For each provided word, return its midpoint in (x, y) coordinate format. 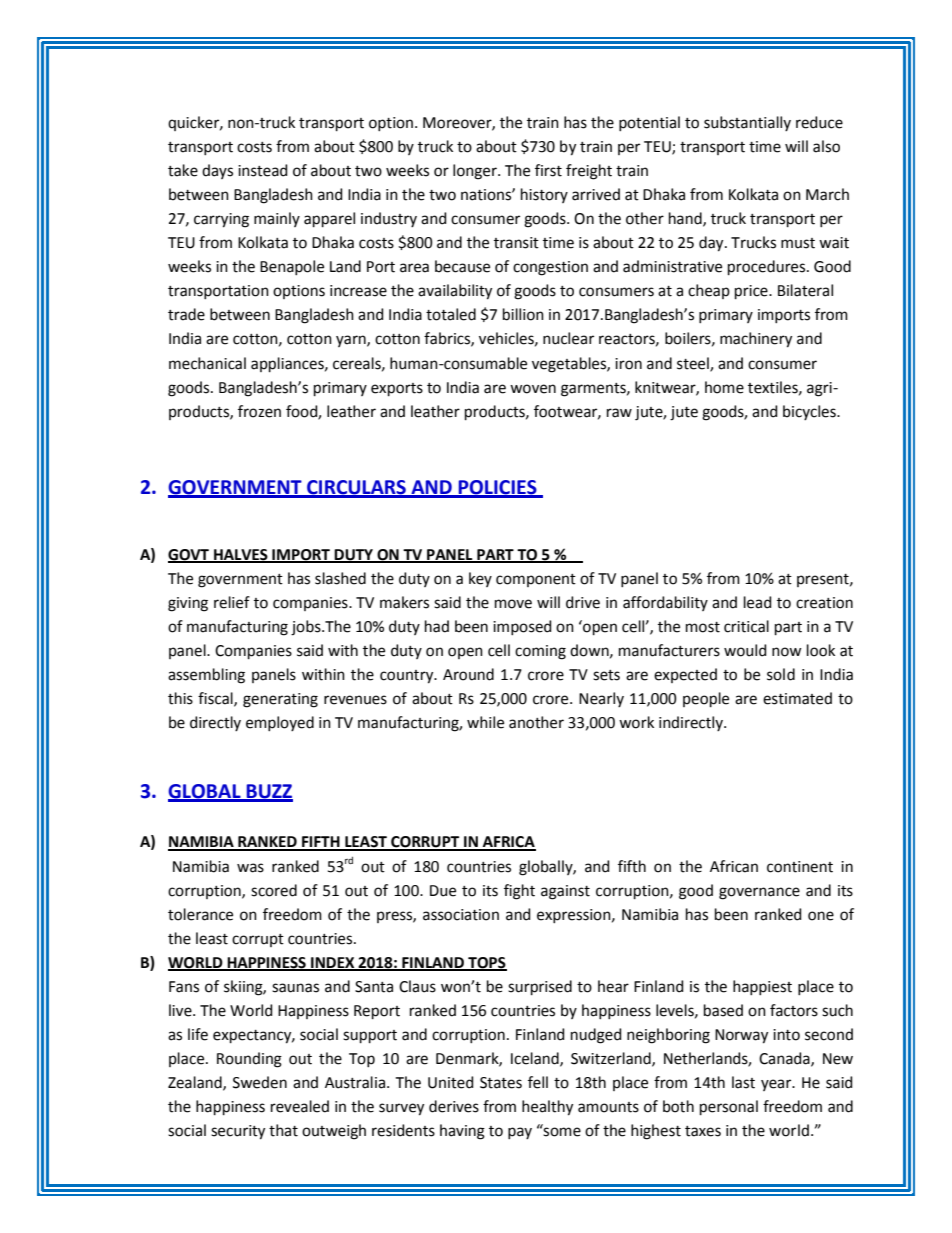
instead (263, 170)
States (501, 1083)
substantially (747, 123)
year (777, 1085)
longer (476, 172)
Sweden (260, 1082)
